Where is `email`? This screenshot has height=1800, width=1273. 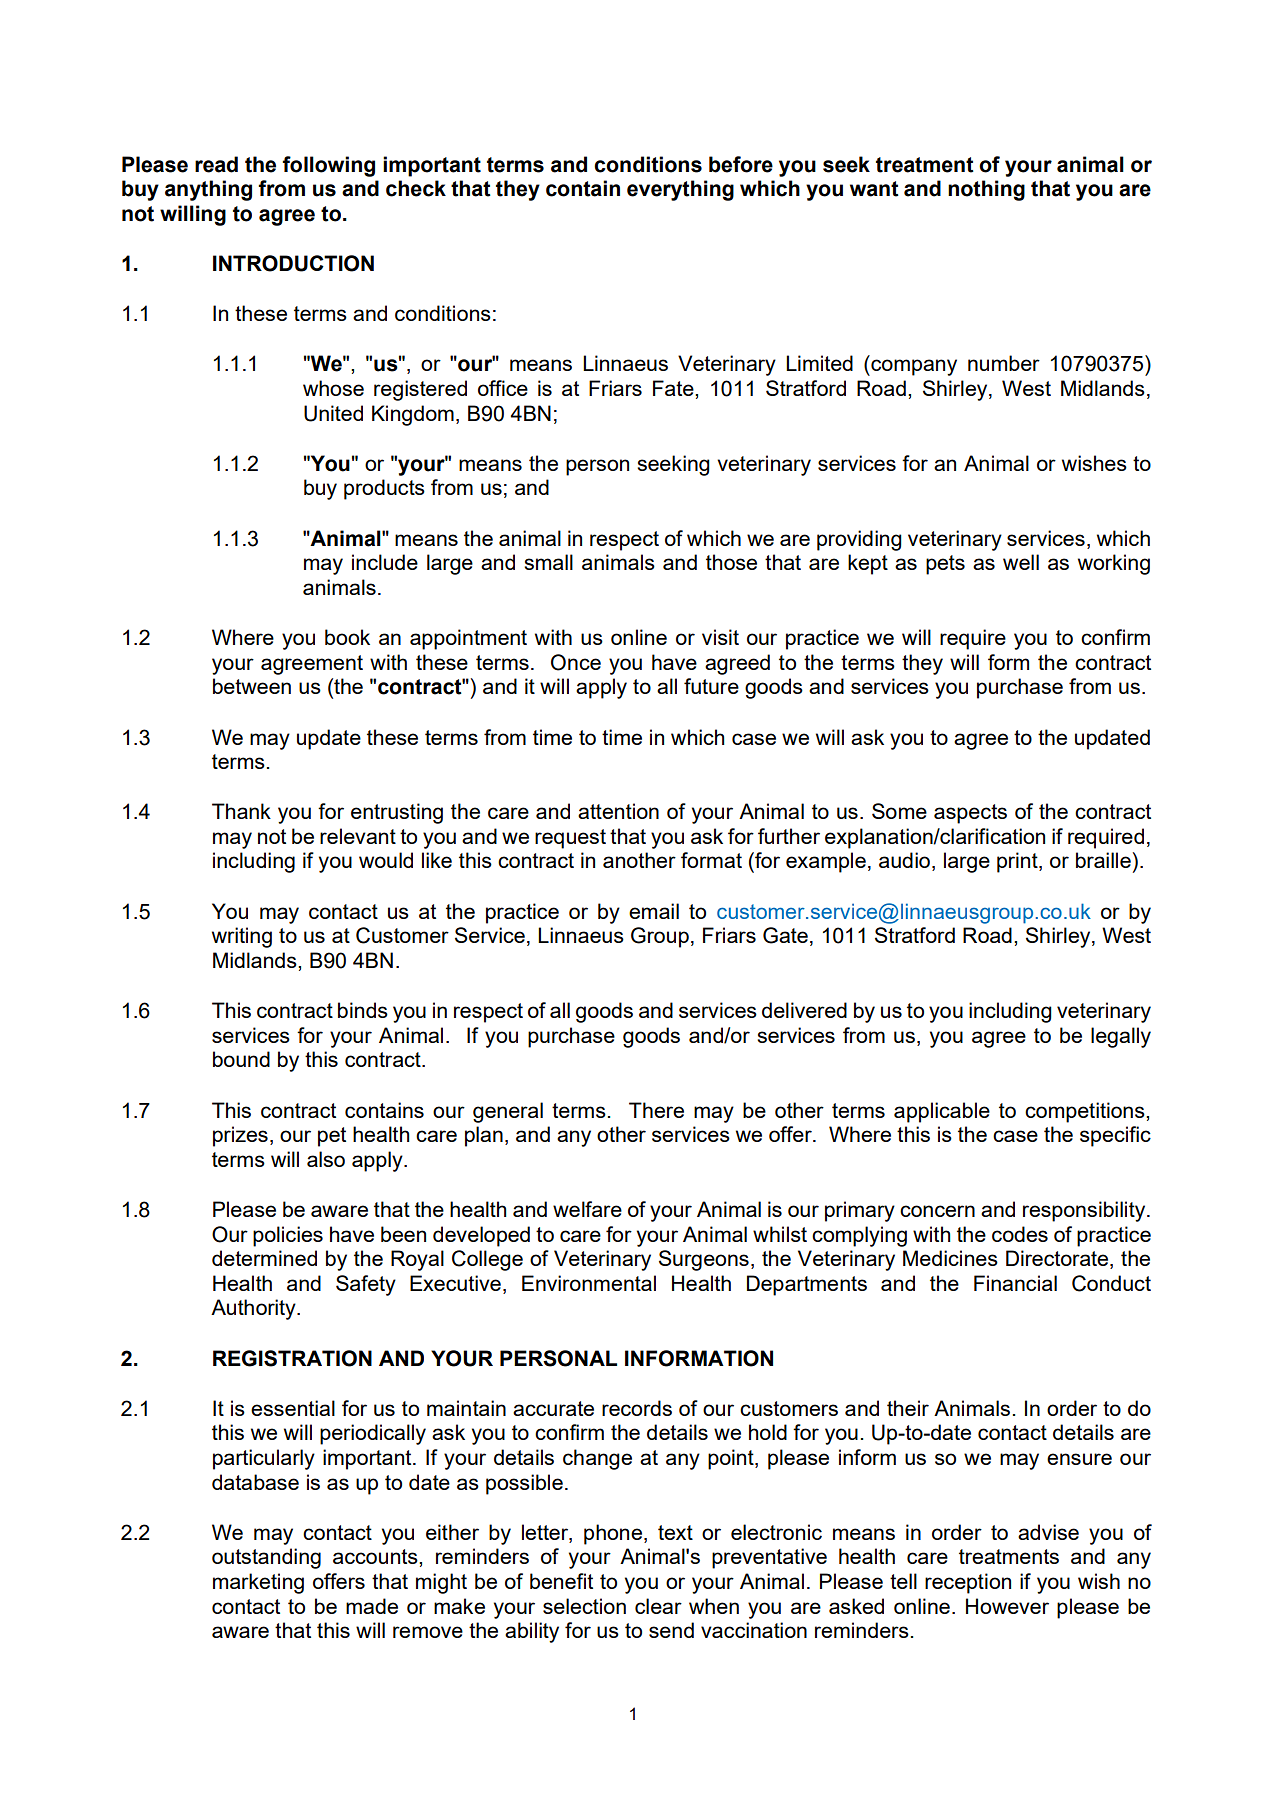
email is located at coordinates (654, 911).
